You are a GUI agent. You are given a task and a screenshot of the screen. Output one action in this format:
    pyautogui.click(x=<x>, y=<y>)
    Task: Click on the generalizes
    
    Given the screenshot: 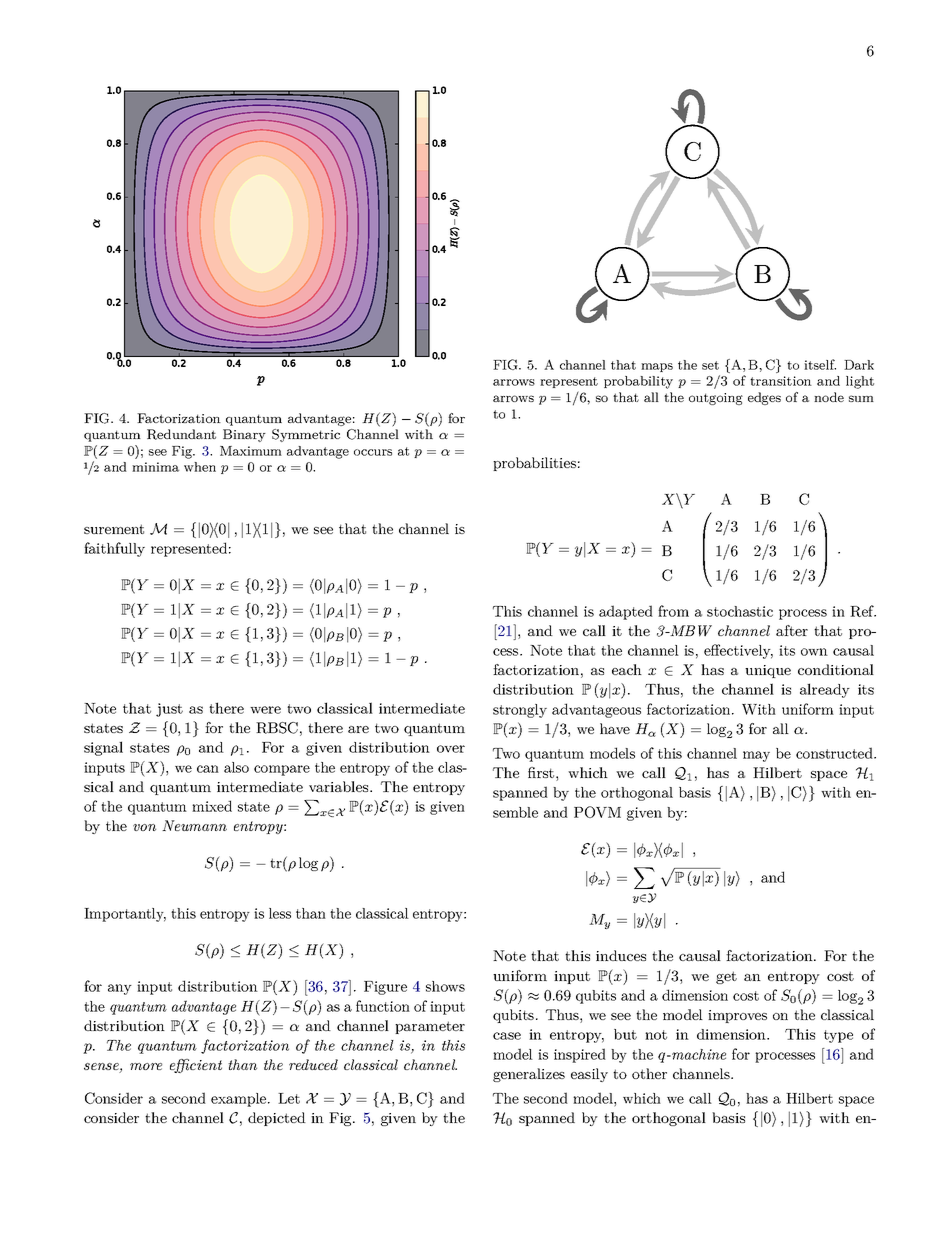 What is the action you would take?
    pyautogui.click(x=529, y=1075)
